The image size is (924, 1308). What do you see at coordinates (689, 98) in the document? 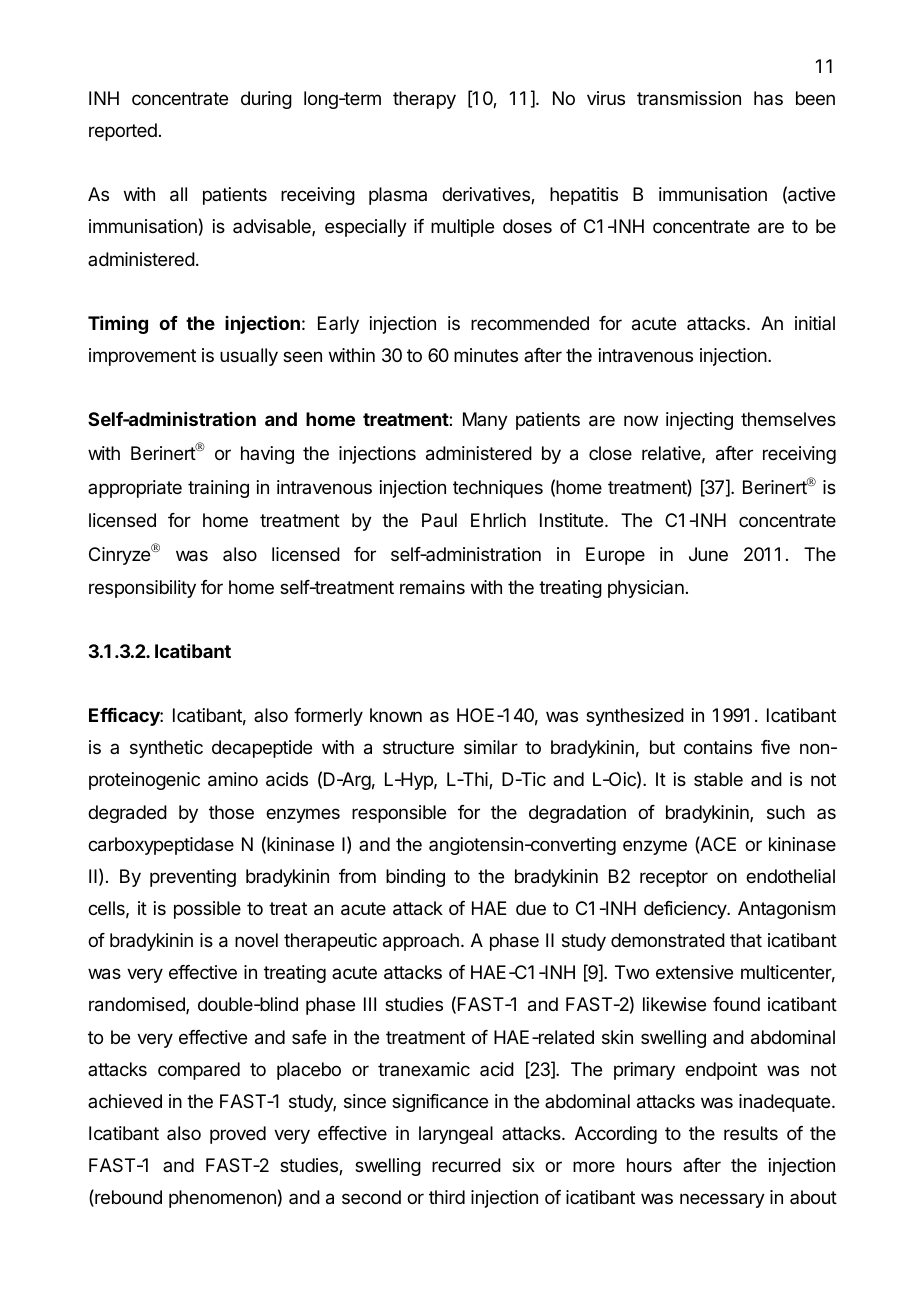
I see `transmission` at bounding box center [689, 98].
